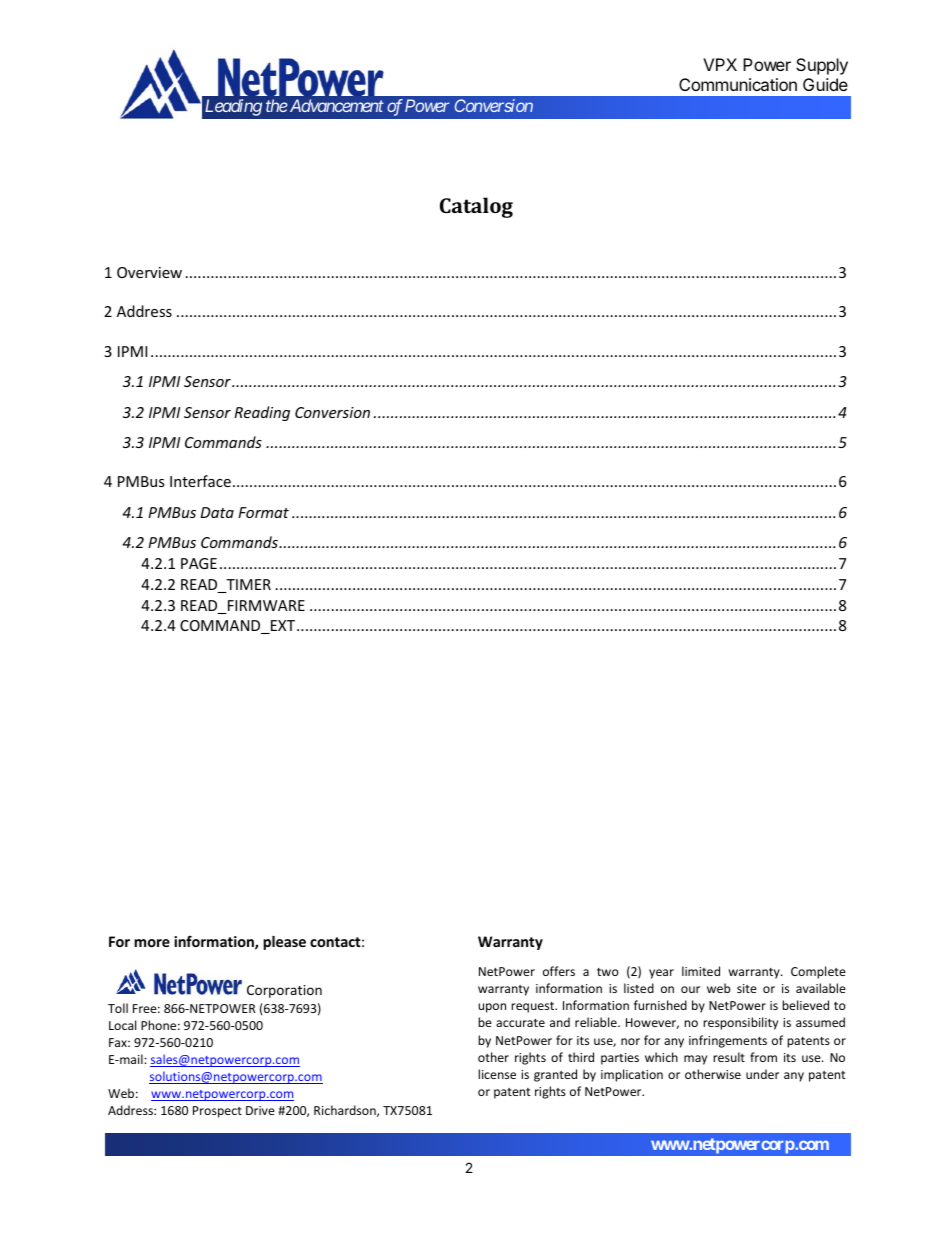 This document has height=1233, width=952. Describe the element at coordinates (284, 991) in the document. I see `Corporation` at that location.
